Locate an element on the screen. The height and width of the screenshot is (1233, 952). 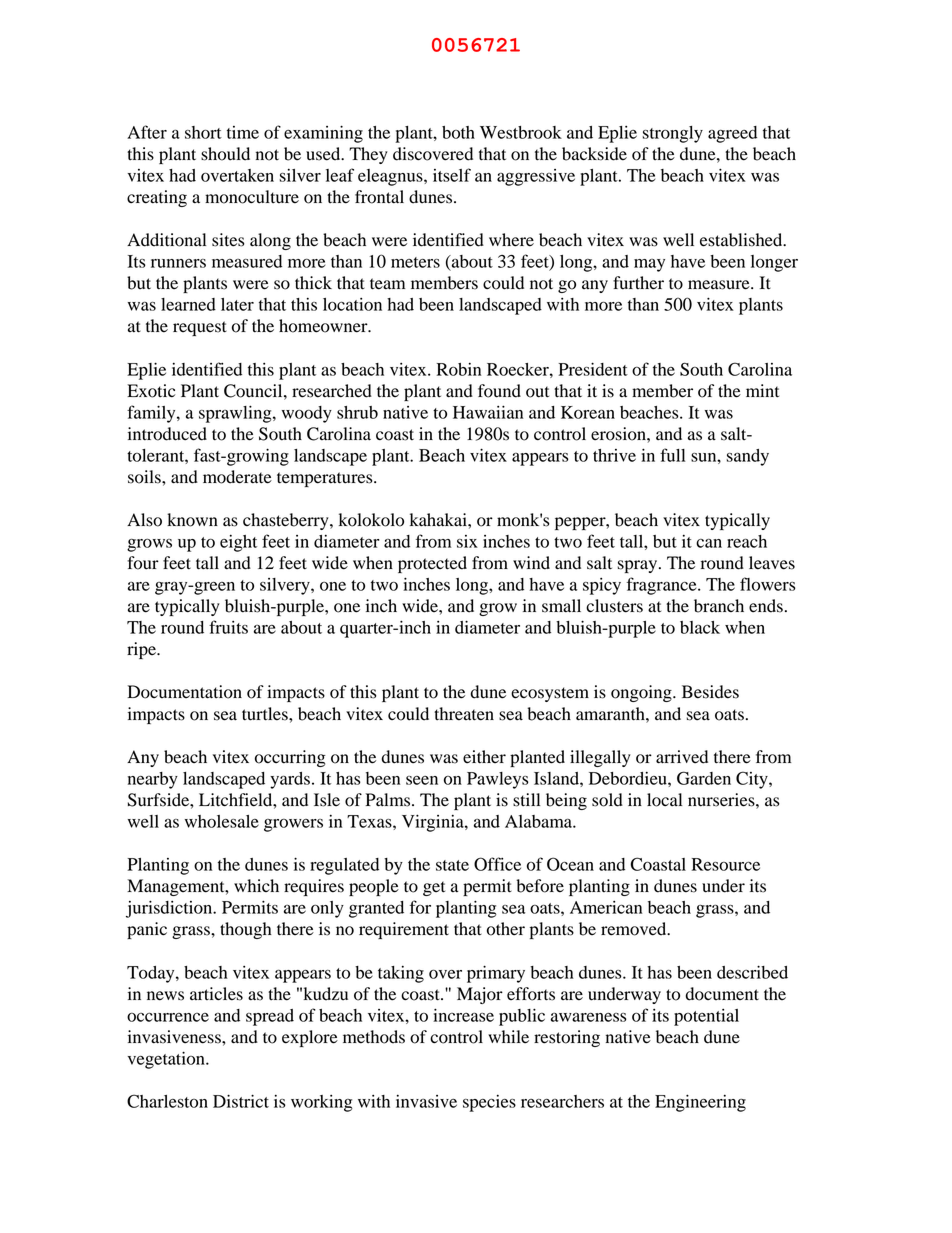
state is located at coordinates (452, 865).
